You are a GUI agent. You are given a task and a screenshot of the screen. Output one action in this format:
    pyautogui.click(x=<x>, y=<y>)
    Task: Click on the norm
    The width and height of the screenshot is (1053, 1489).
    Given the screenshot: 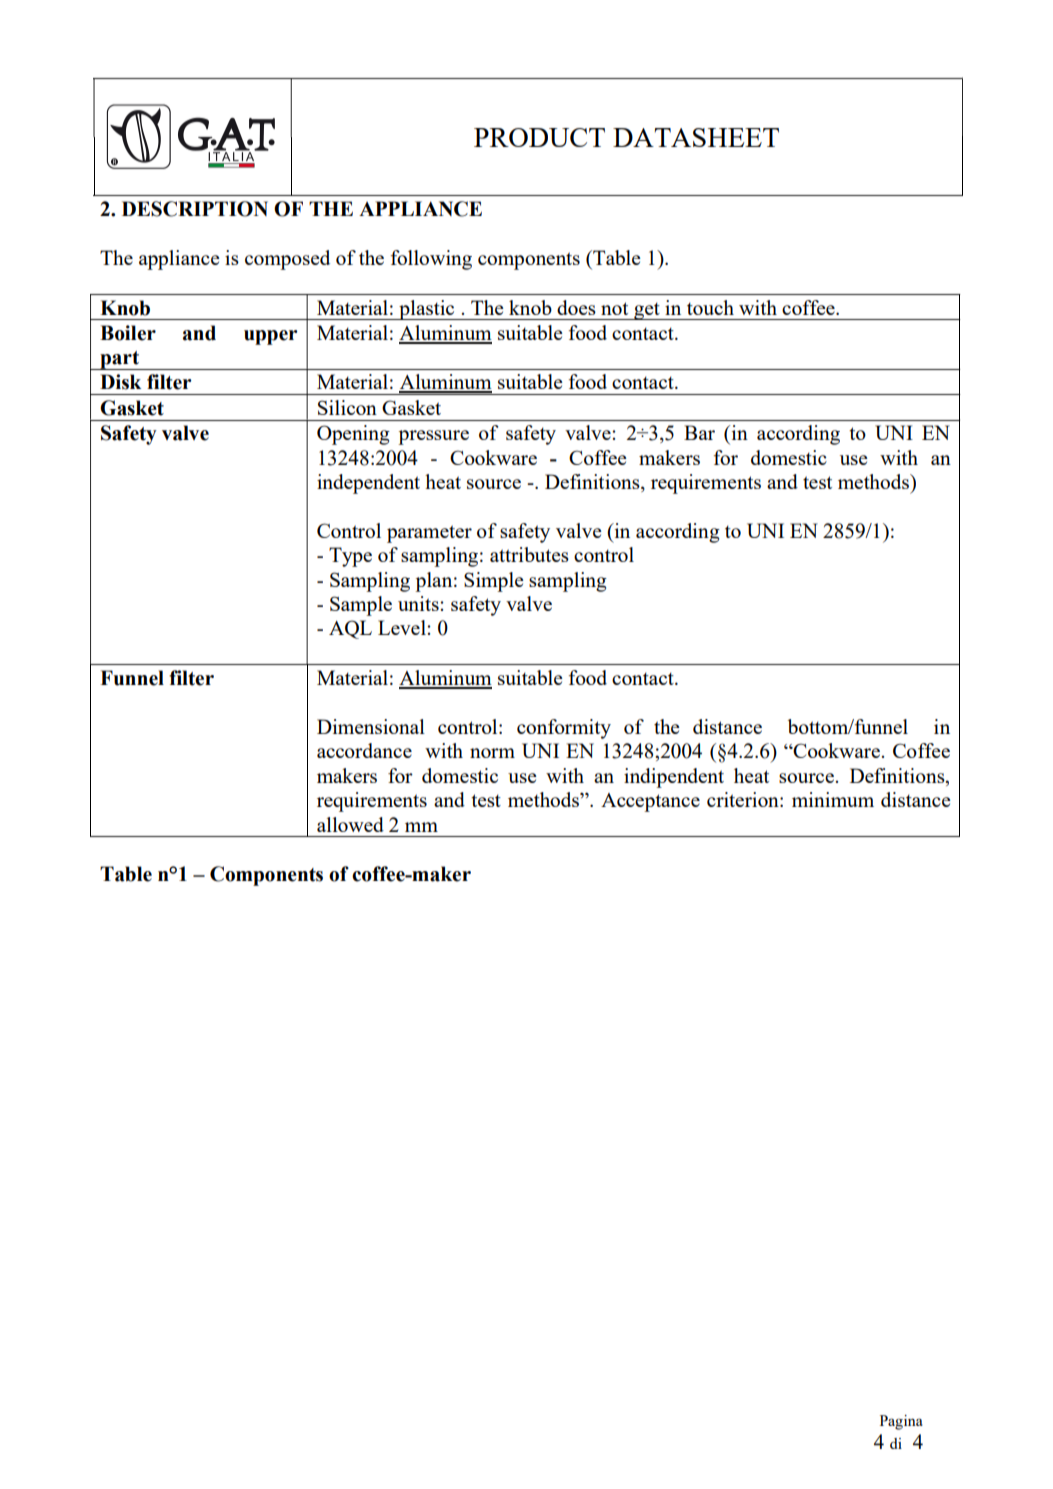 What is the action you would take?
    pyautogui.click(x=492, y=753)
